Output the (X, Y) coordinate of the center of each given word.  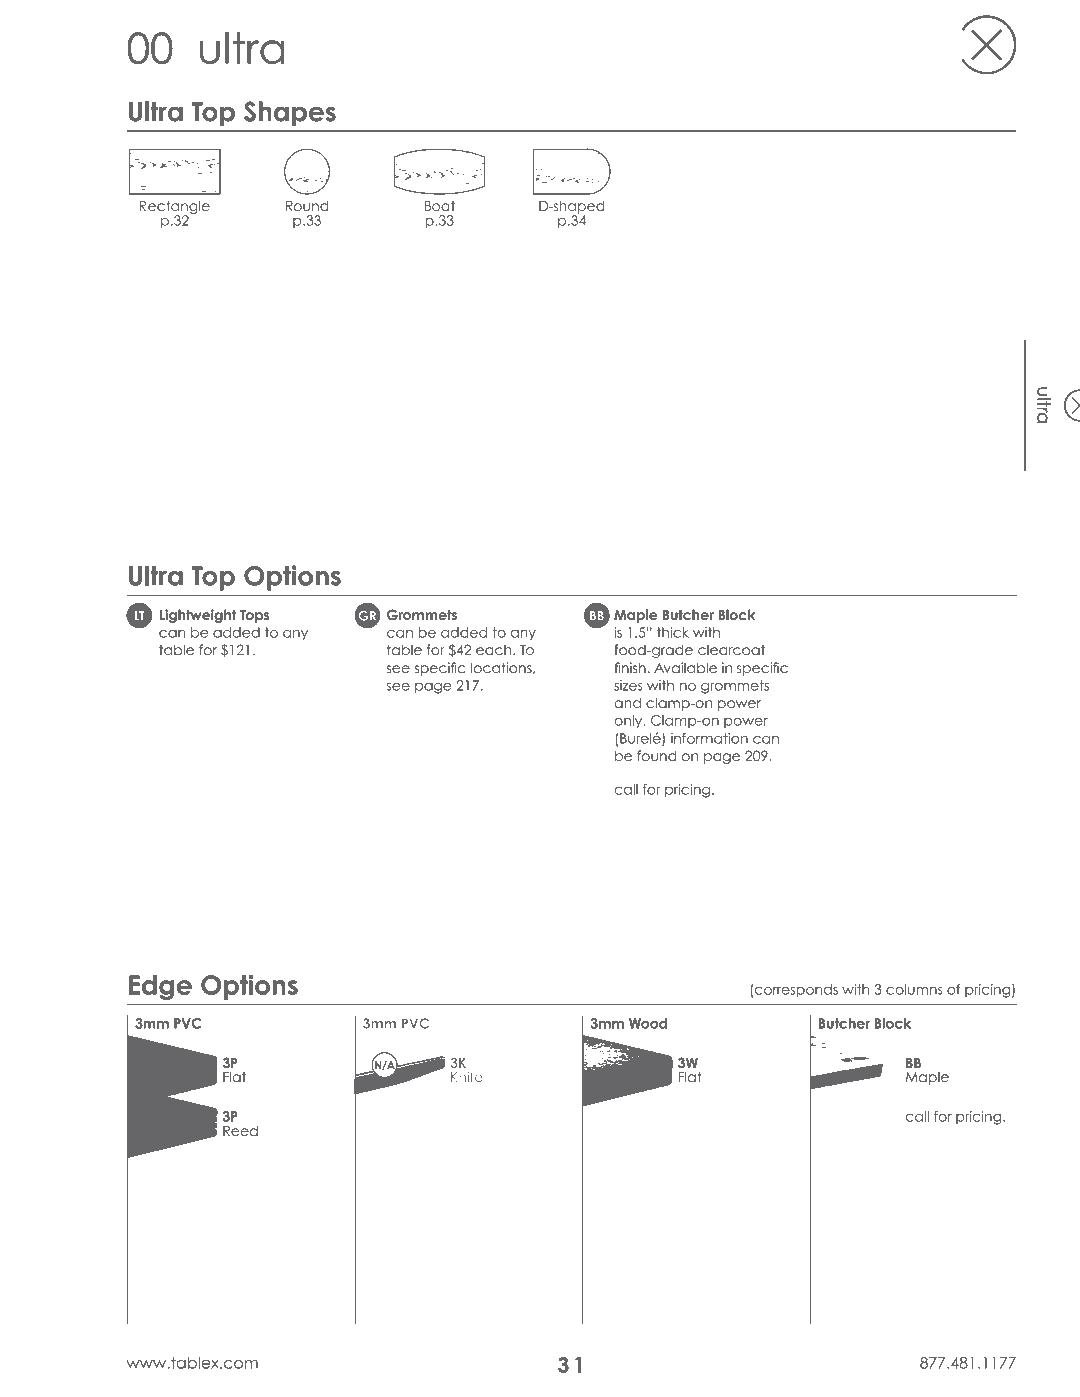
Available (685, 667)
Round (307, 205)
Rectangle (175, 208)
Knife (467, 1076)
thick (673, 632)
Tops (255, 616)
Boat (440, 206)
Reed (240, 1130)
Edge (160, 987)
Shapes (290, 113)
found (657, 755)
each (495, 649)
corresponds (796, 990)
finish (630, 667)
